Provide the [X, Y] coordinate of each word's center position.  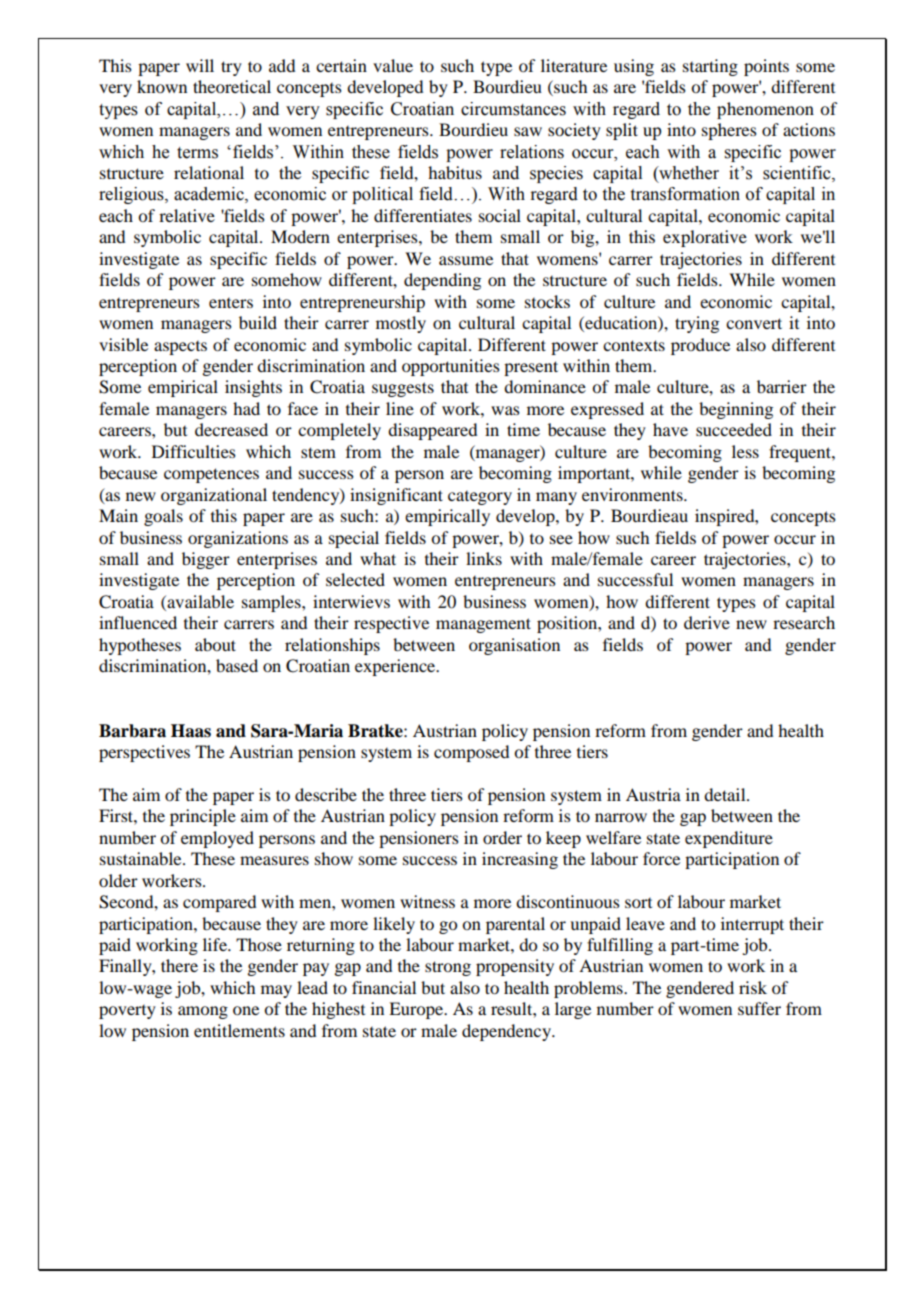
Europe [417, 1010]
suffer [759, 1008]
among [203, 1012]
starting [710, 67]
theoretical [232, 86]
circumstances [513, 109]
